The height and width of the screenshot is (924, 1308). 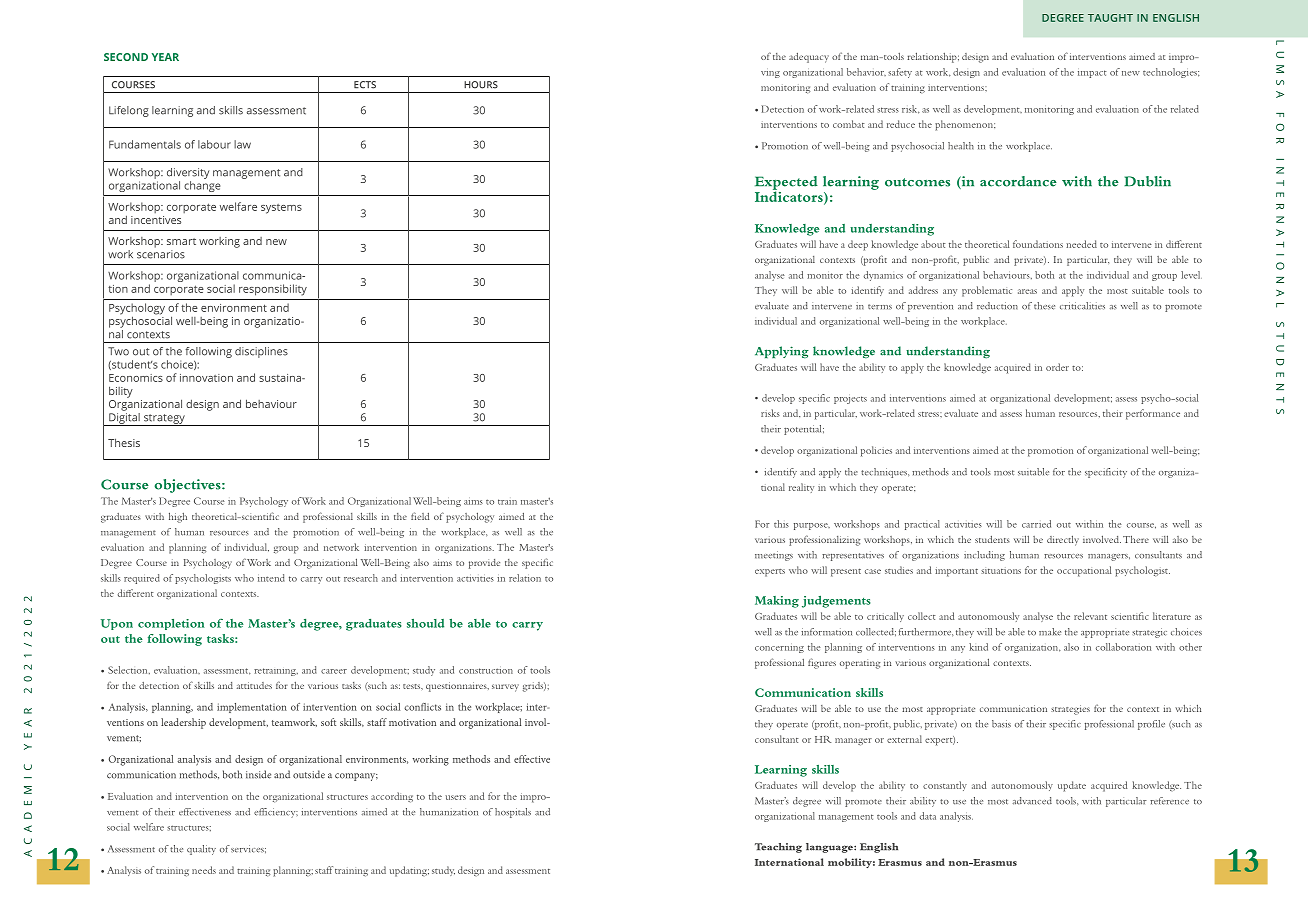 What do you see at coordinates (1063, 540) in the screenshot?
I see `directly` at bounding box center [1063, 540].
